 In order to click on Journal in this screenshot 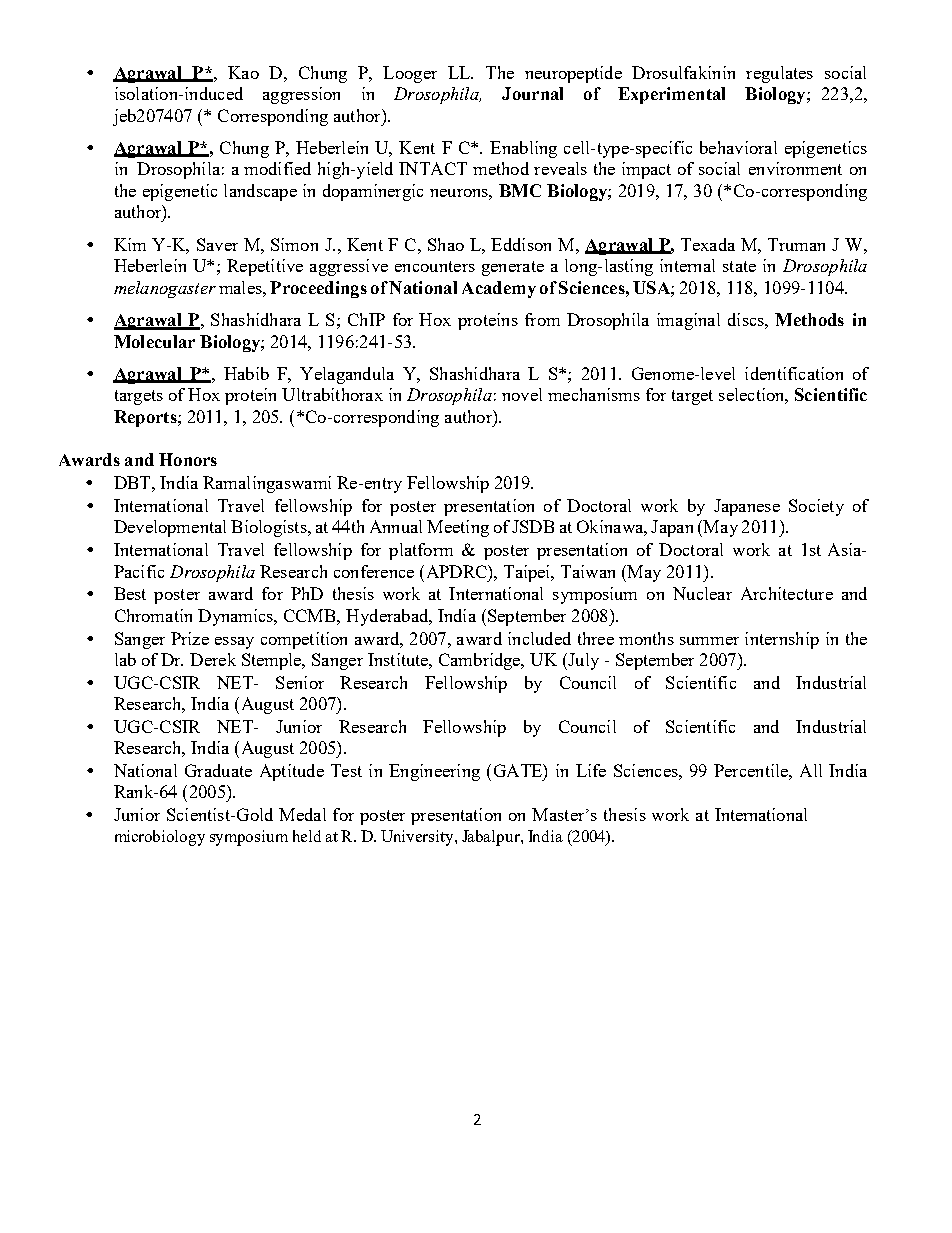, I will do `click(532, 93)`.
